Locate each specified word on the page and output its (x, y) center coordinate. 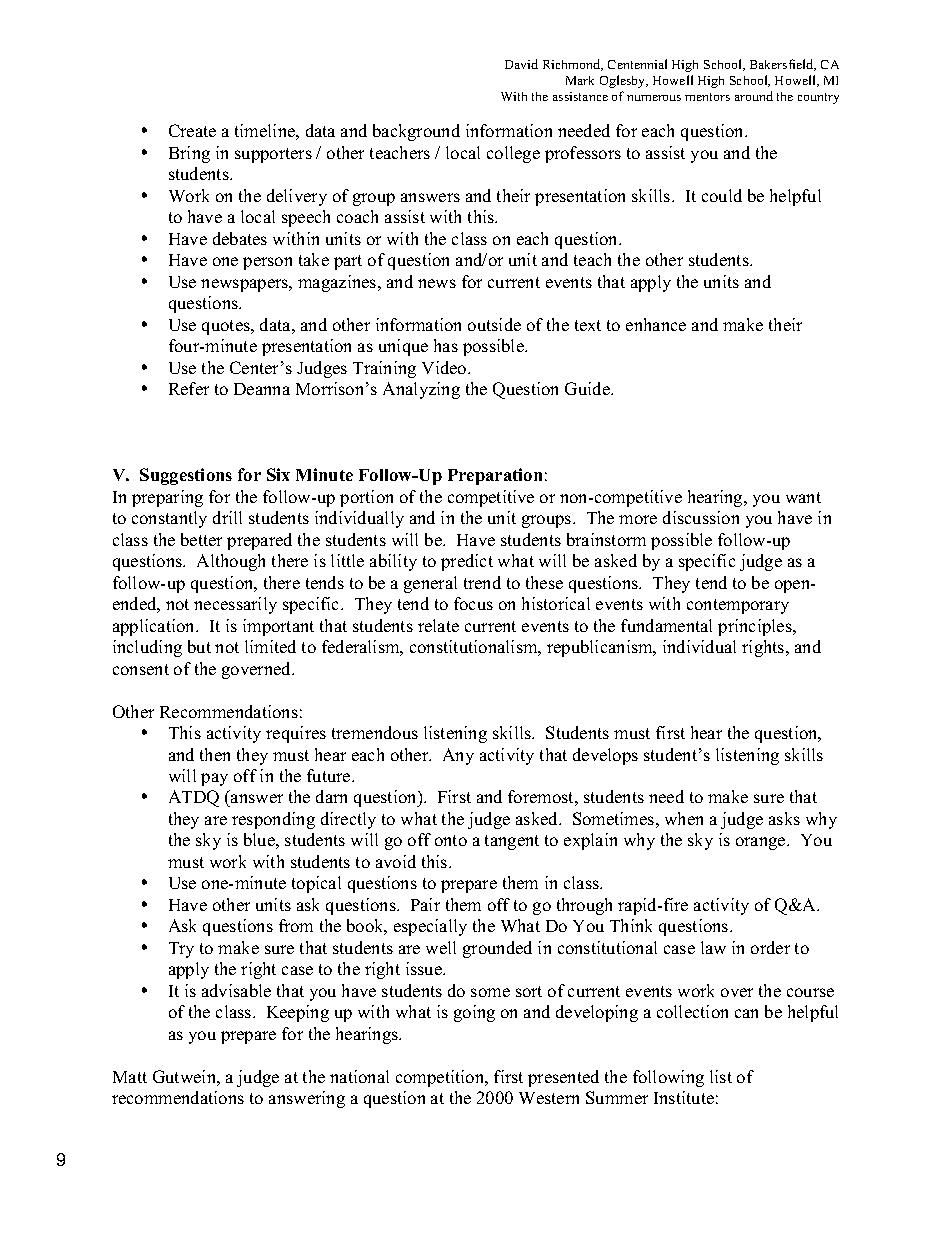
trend (482, 582)
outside (494, 324)
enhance (656, 324)
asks (784, 818)
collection (692, 1011)
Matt (130, 1077)
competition (441, 1078)
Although (231, 562)
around (754, 96)
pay (214, 779)
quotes (227, 327)
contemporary (738, 606)
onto (451, 840)
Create (192, 130)
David (521, 64)
